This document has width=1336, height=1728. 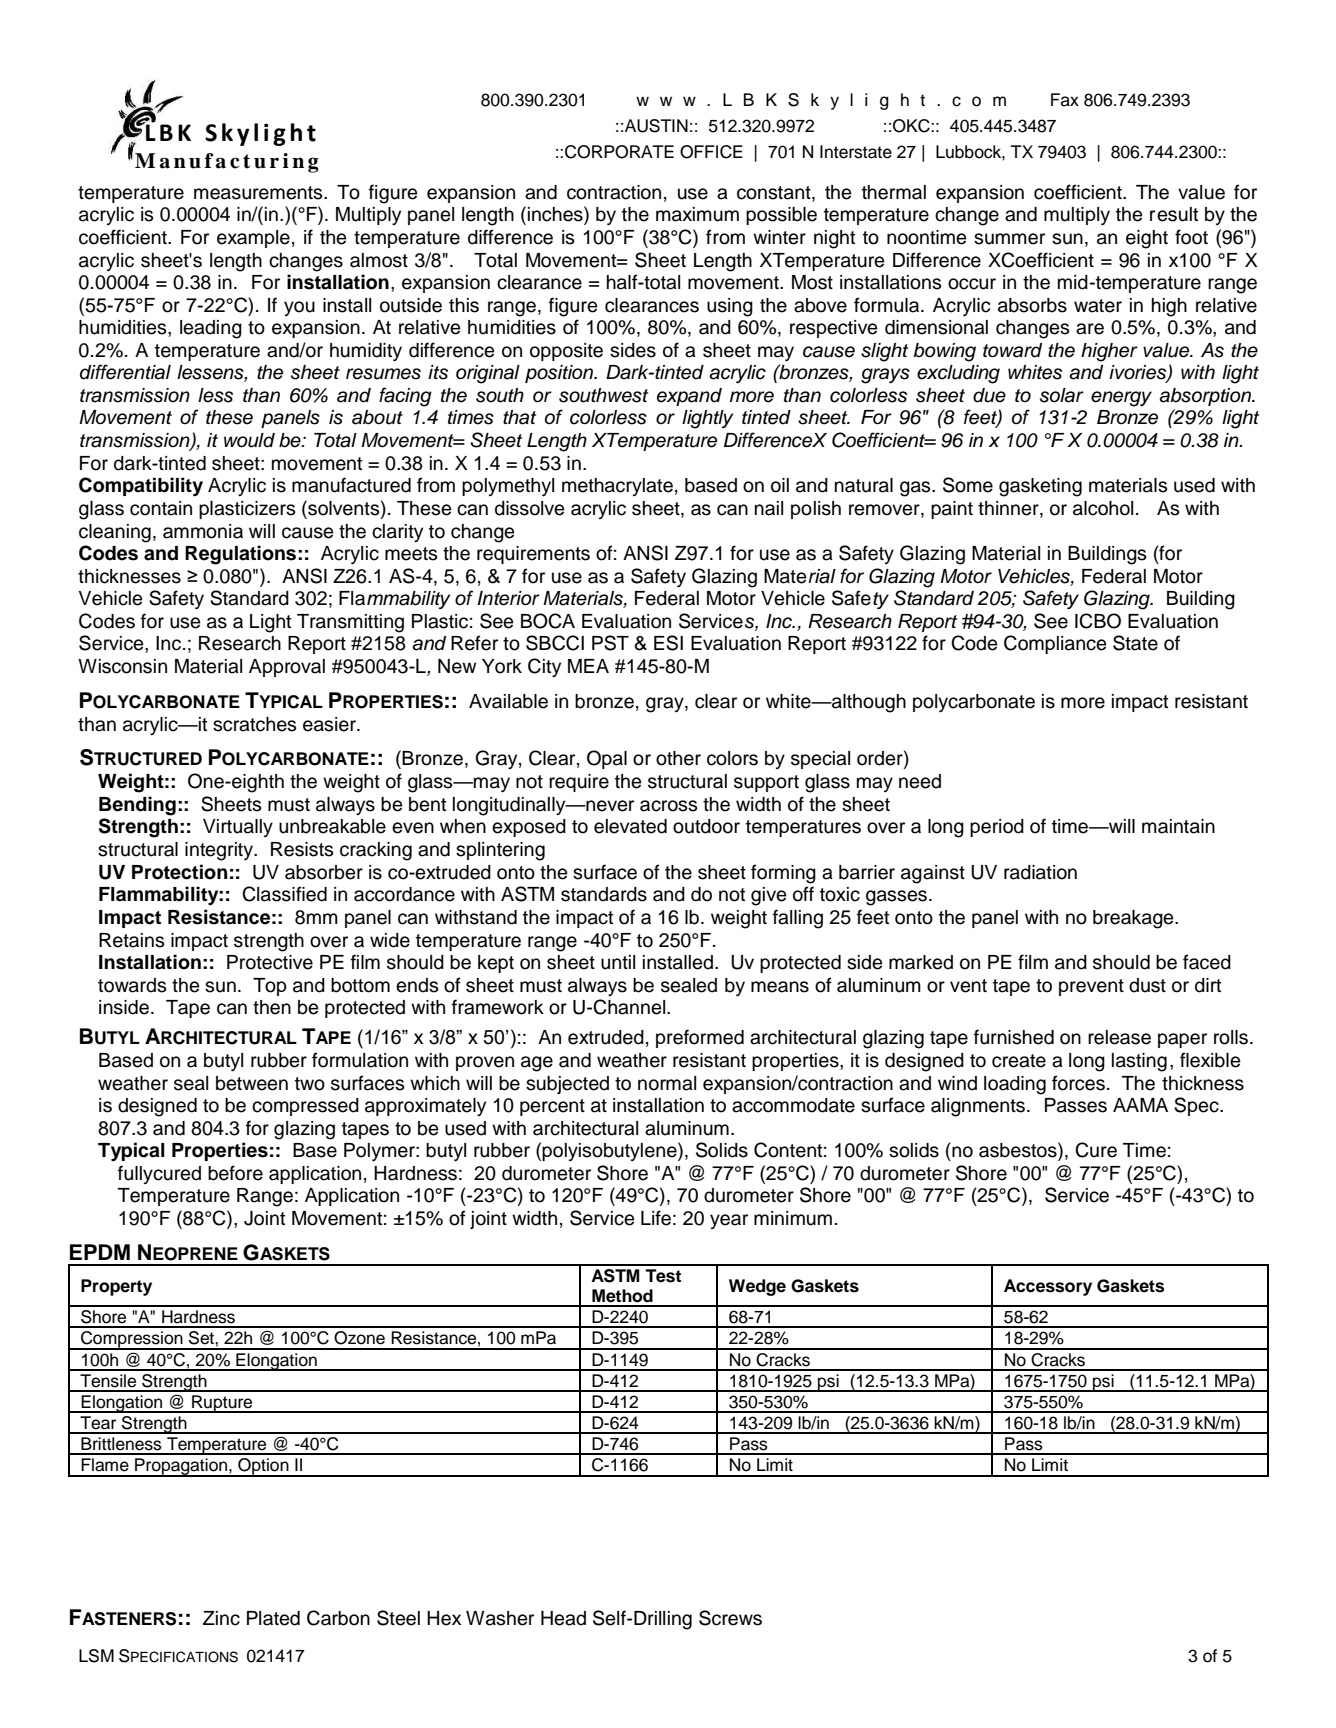 I want to click on integrity, so click(x=220, y=851).
